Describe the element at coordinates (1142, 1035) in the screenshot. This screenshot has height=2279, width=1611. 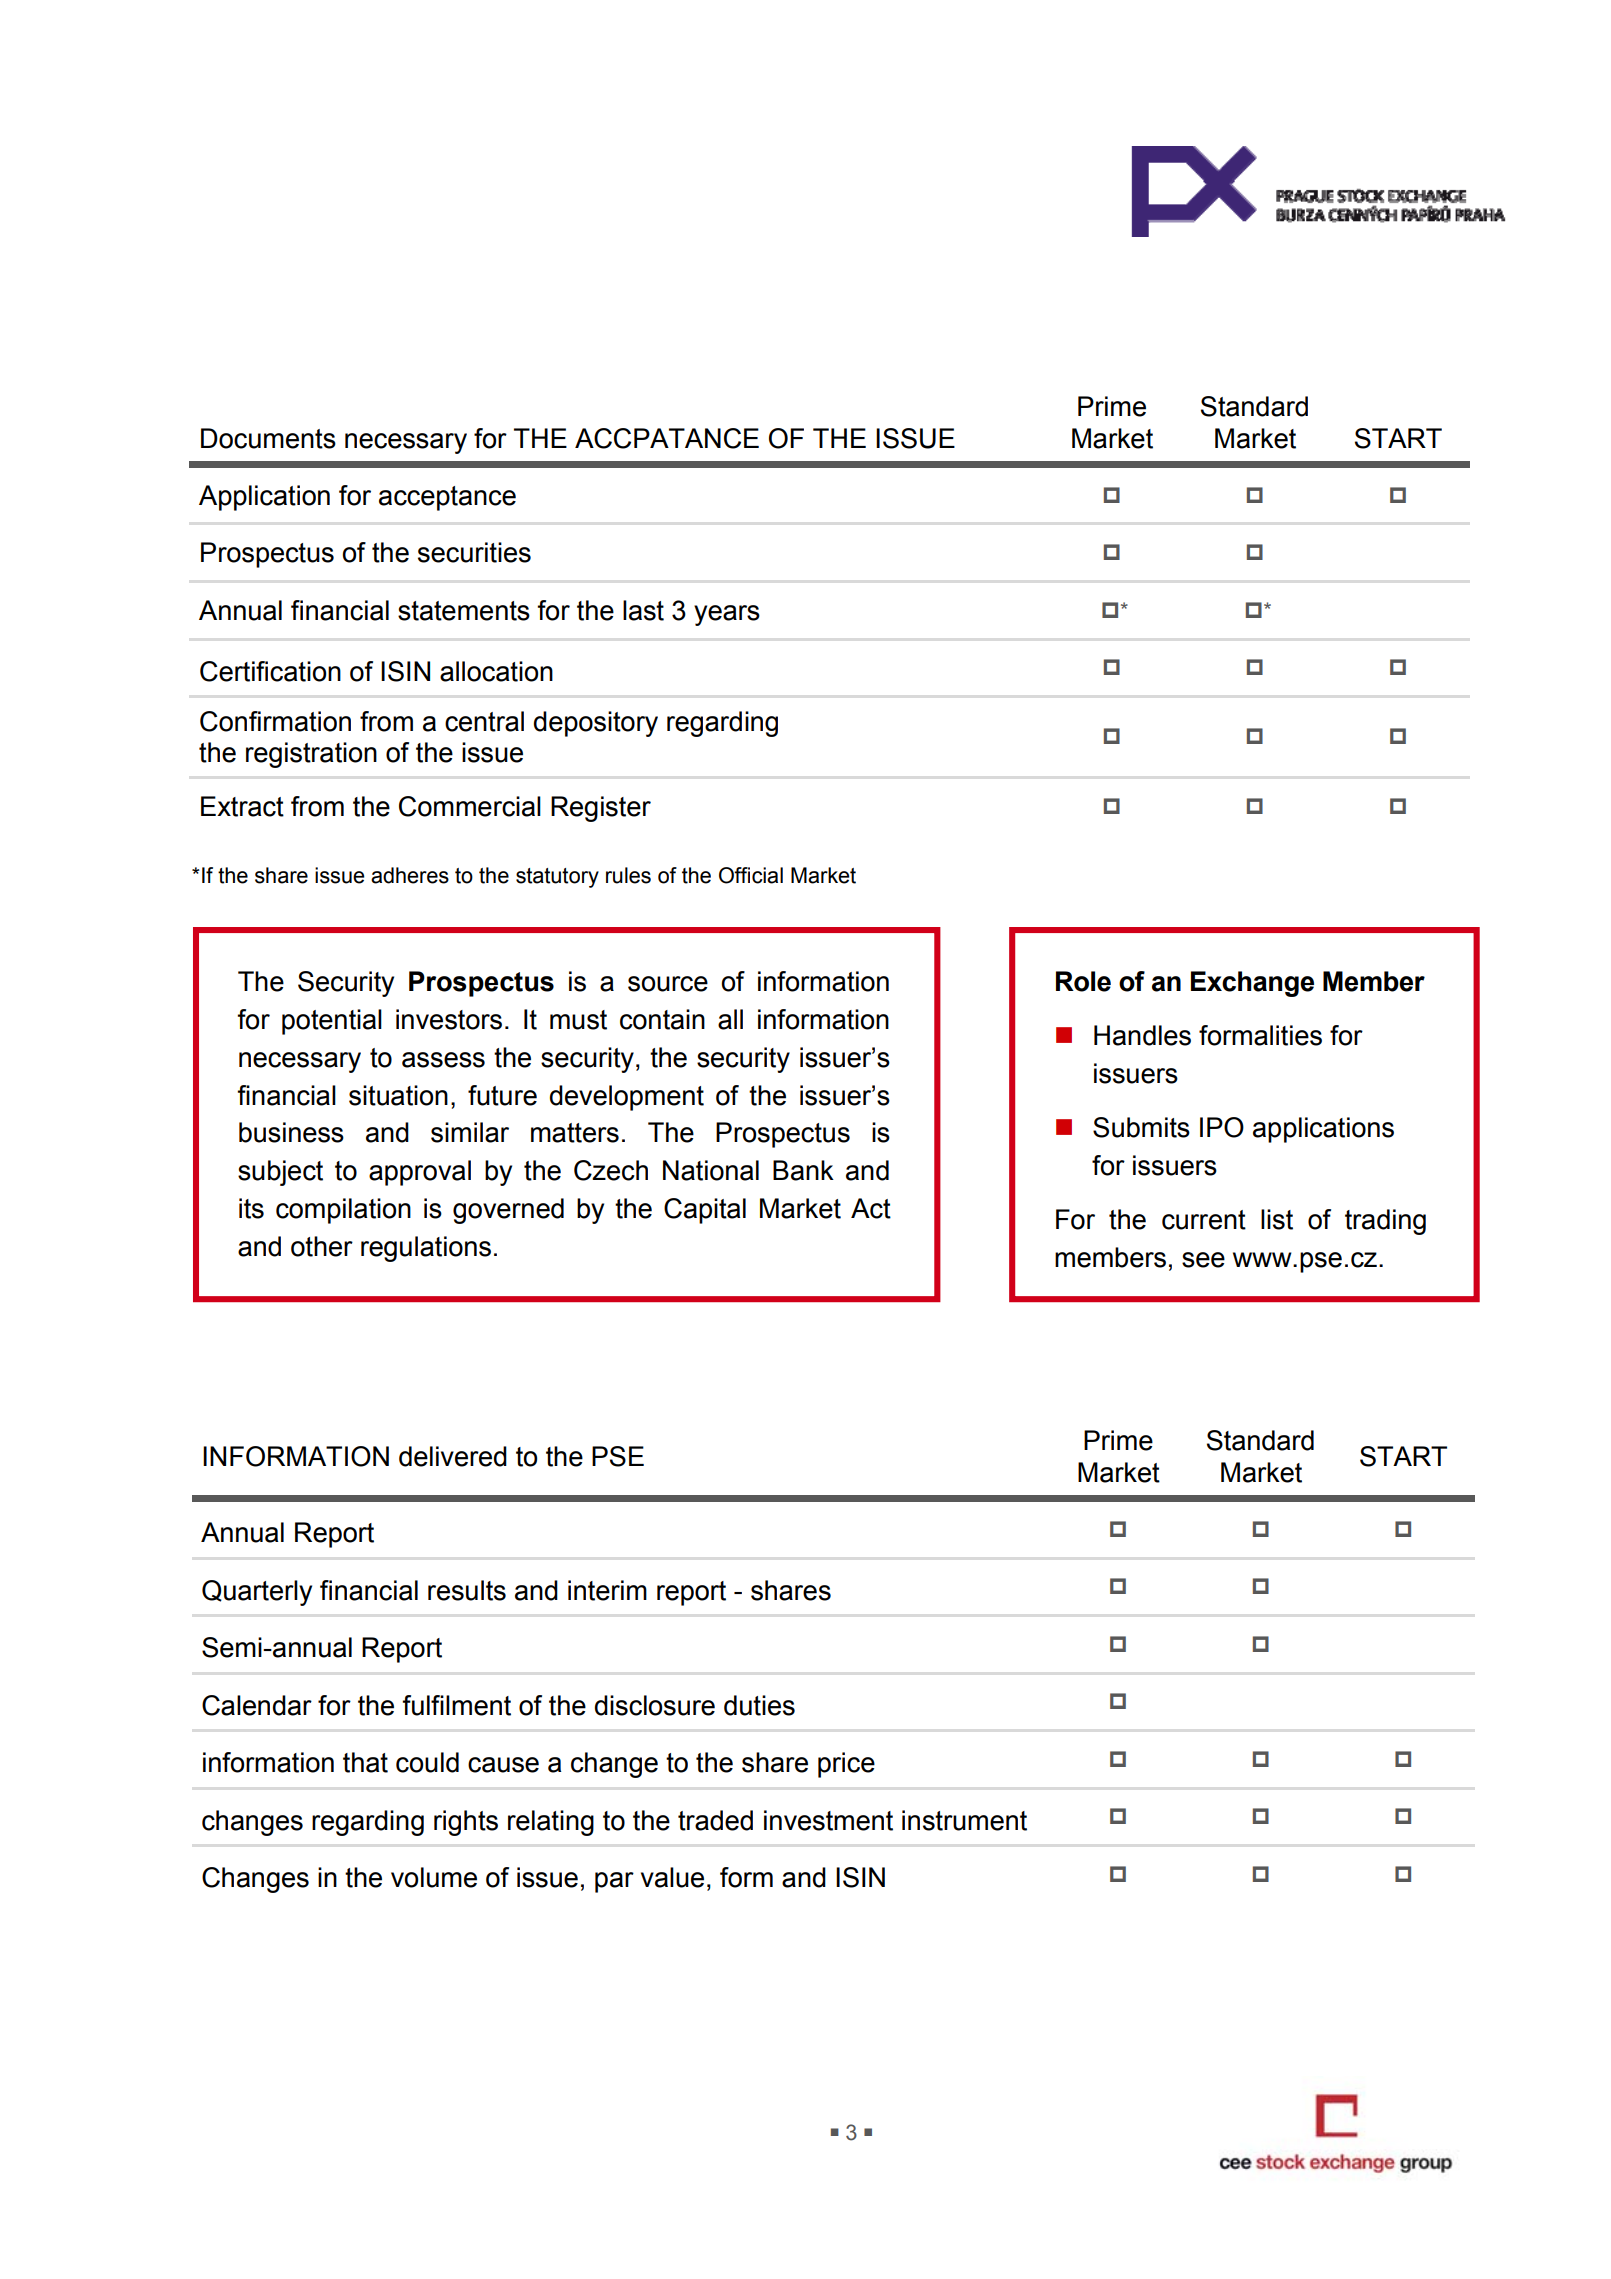
I see `Handles` at that location.
